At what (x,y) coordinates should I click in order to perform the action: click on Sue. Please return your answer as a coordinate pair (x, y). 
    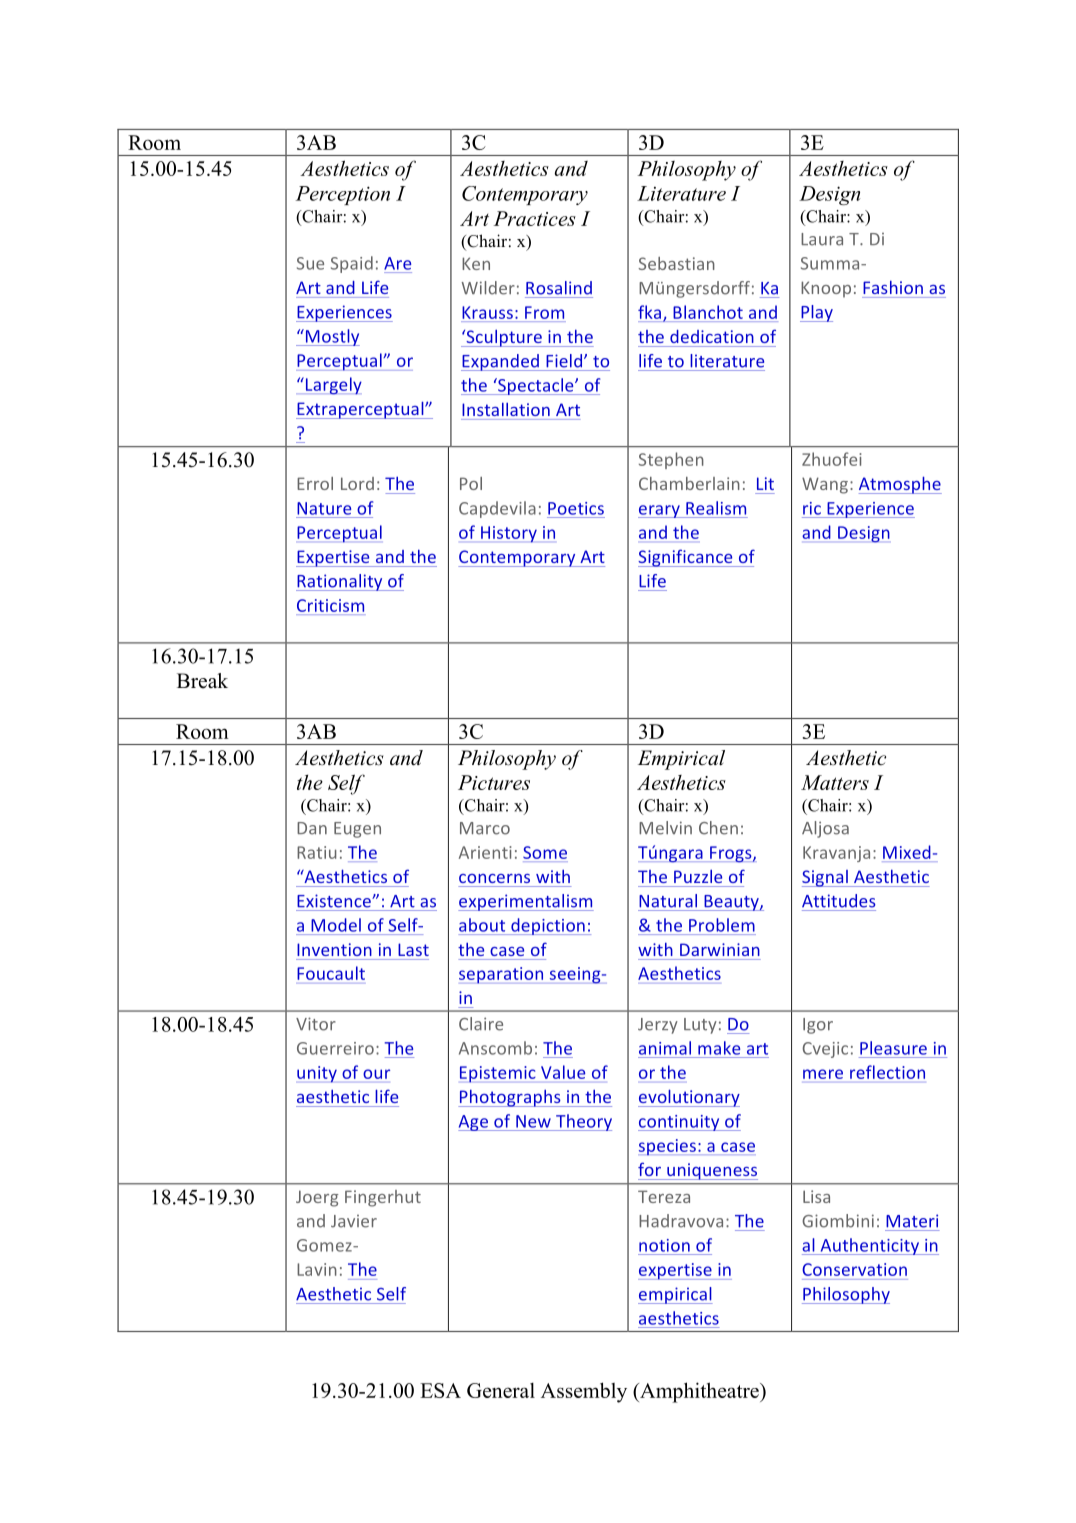
    Looking at the image, I should click on (310, 263).
